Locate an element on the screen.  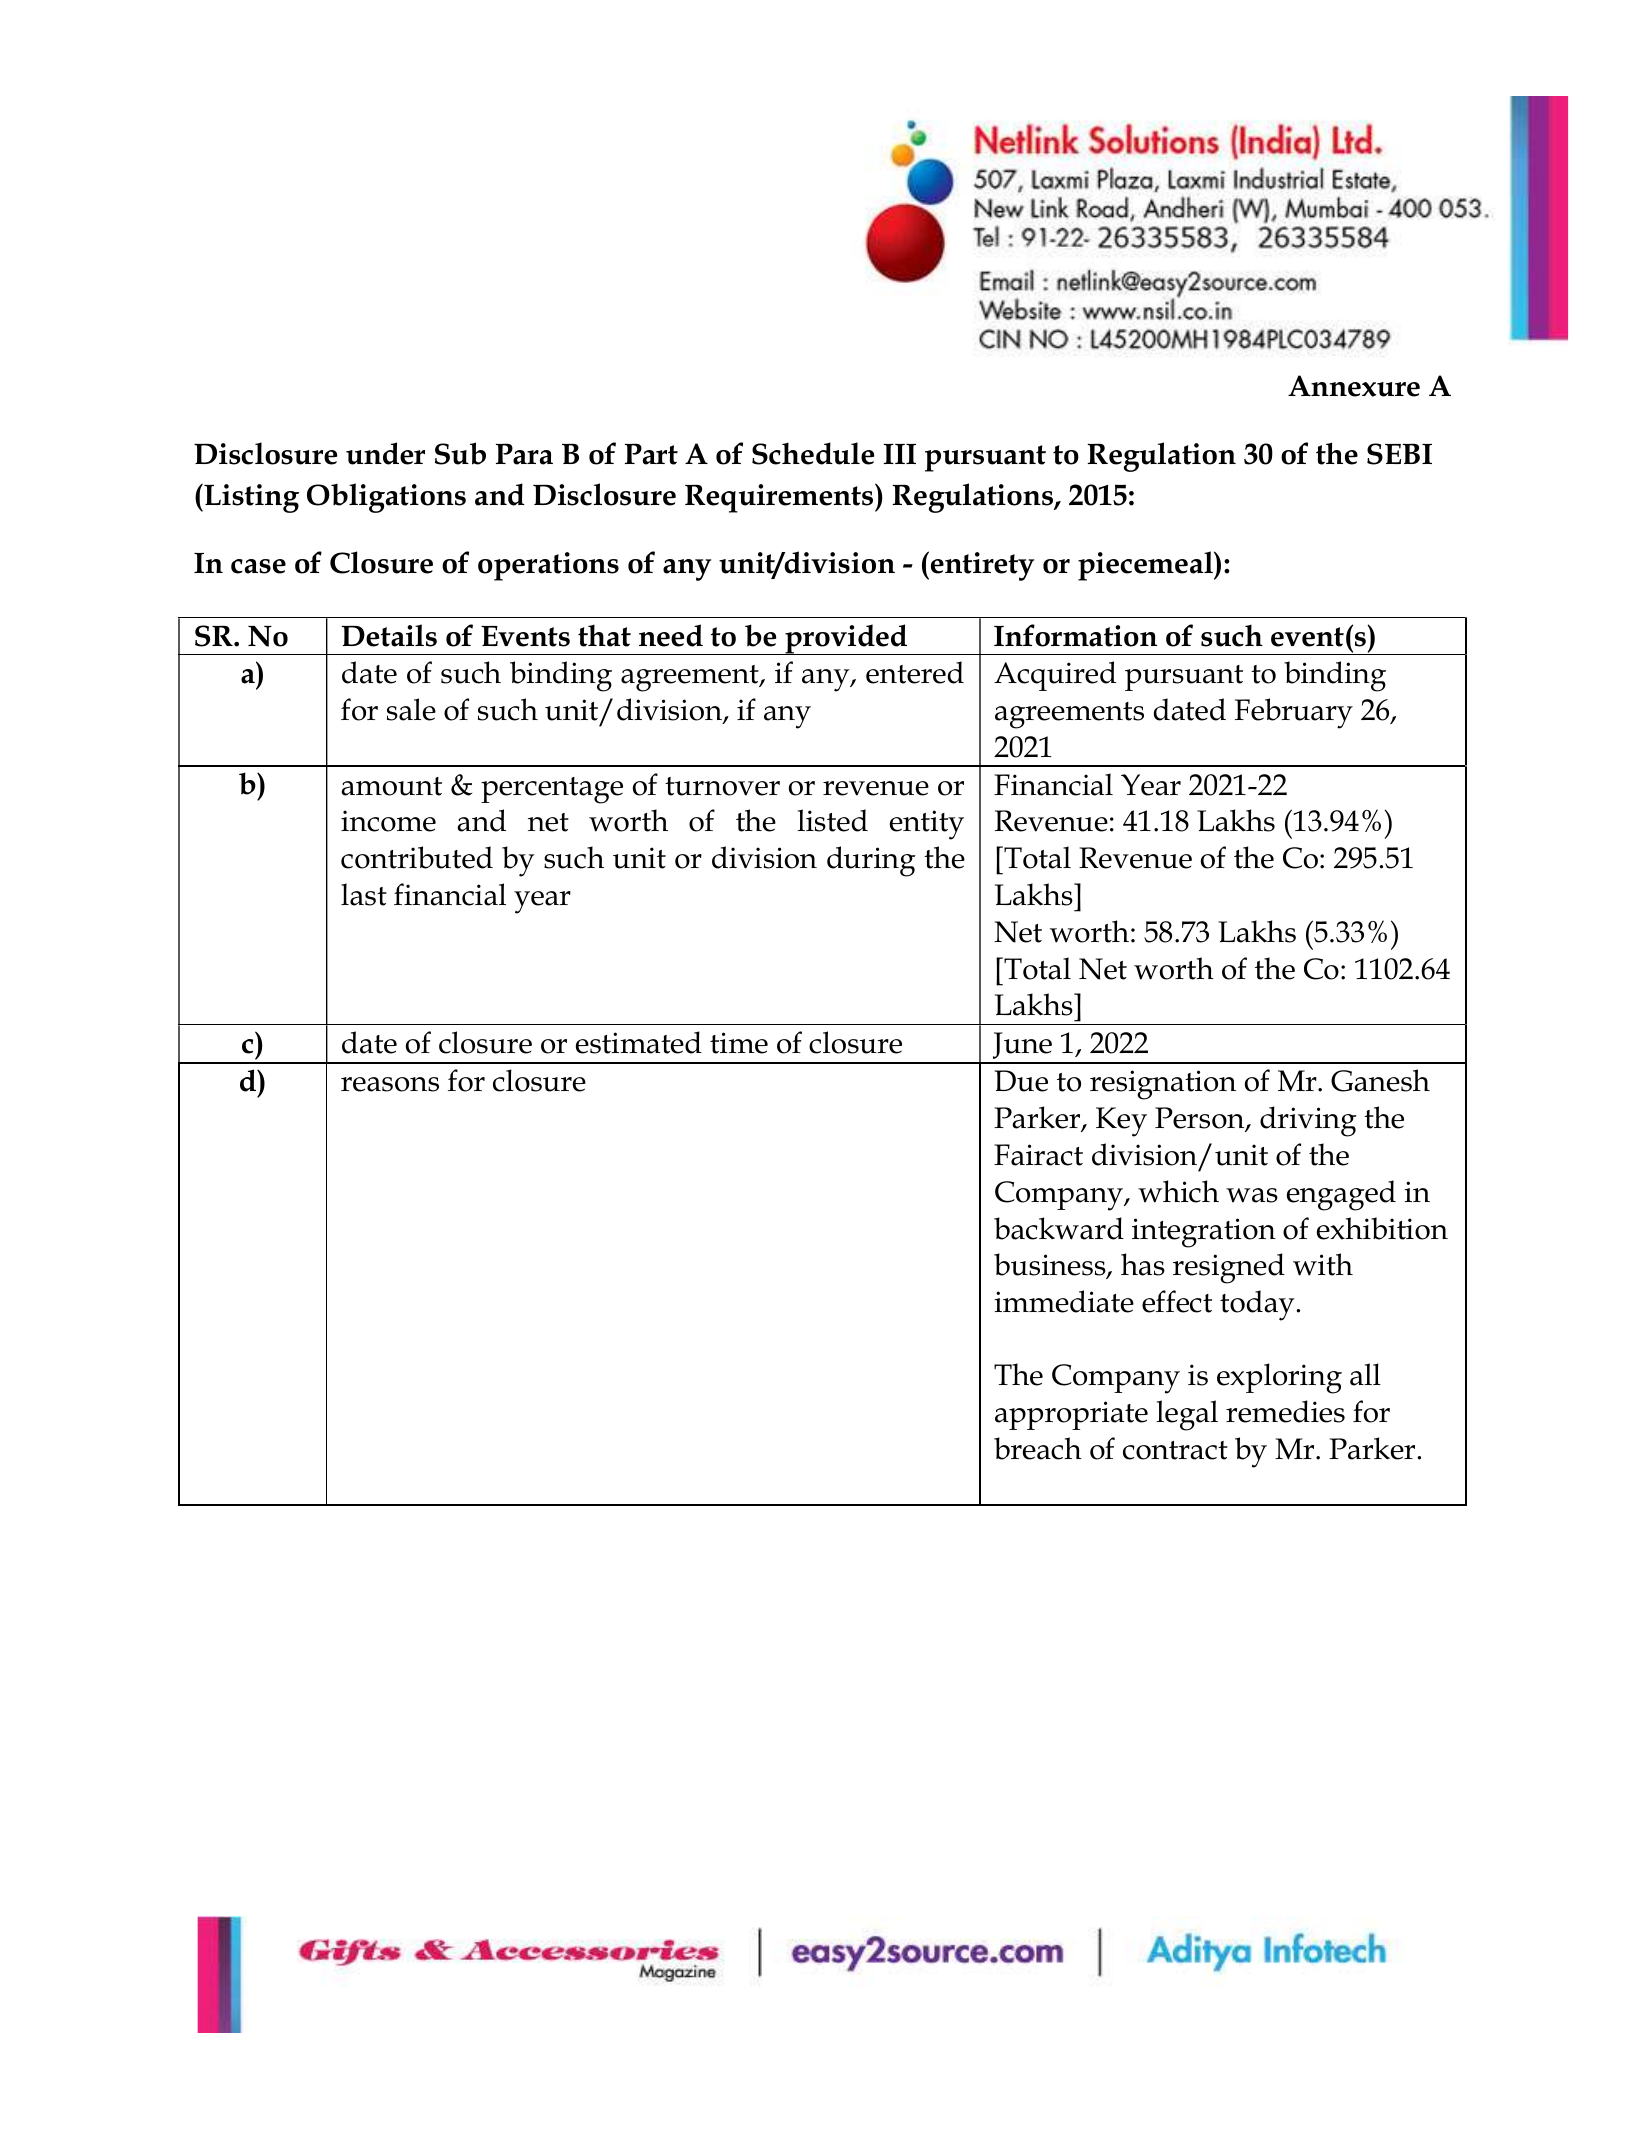
Obligations is located at coordinates (386, 498).
